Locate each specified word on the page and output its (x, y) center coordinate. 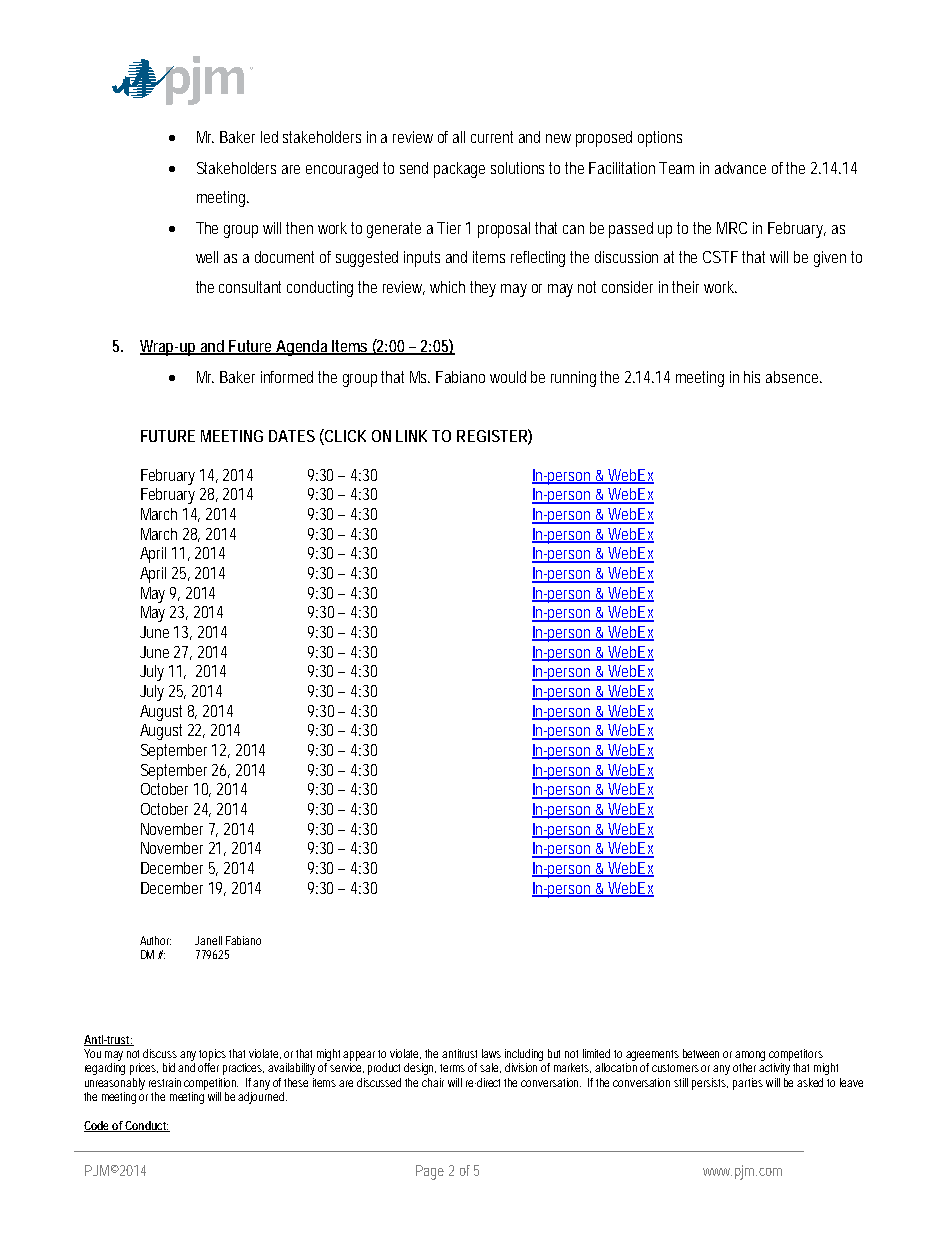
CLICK (344, 435)
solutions (520, 168)
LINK (411, 436)
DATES (292, 436)
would (508, 377)
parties (748, 1084)
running (576, 379)
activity (776, 1069)
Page (430, 1172)
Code (98, 1126)
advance (740, 168)
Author (155, 940)
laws (491, 1053)
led (269, 137)
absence (794, 377)
